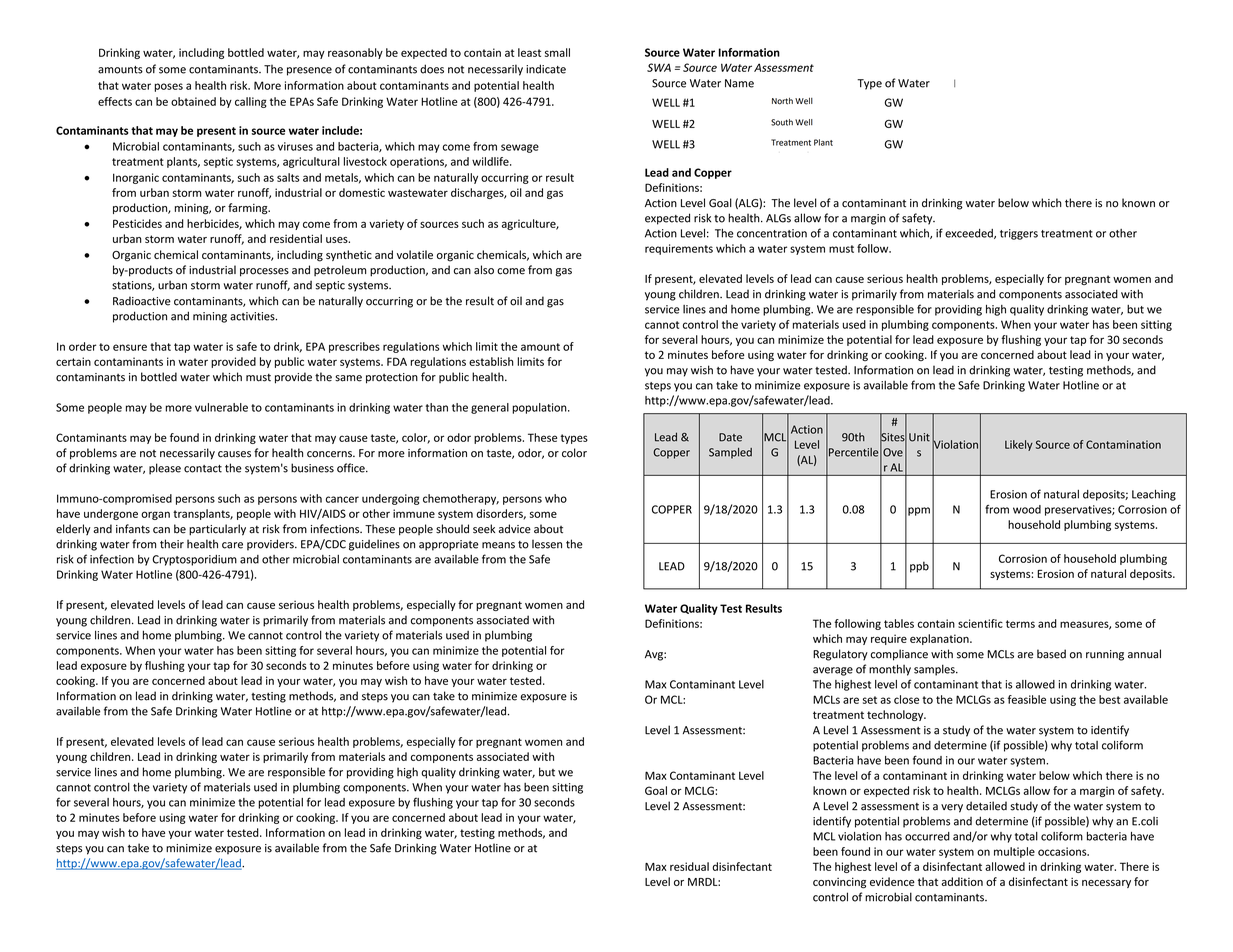 The height and width of the page is (952, 1233). Describe the element at coordinates (689, 866) in the page. I see `residual` at that location.
